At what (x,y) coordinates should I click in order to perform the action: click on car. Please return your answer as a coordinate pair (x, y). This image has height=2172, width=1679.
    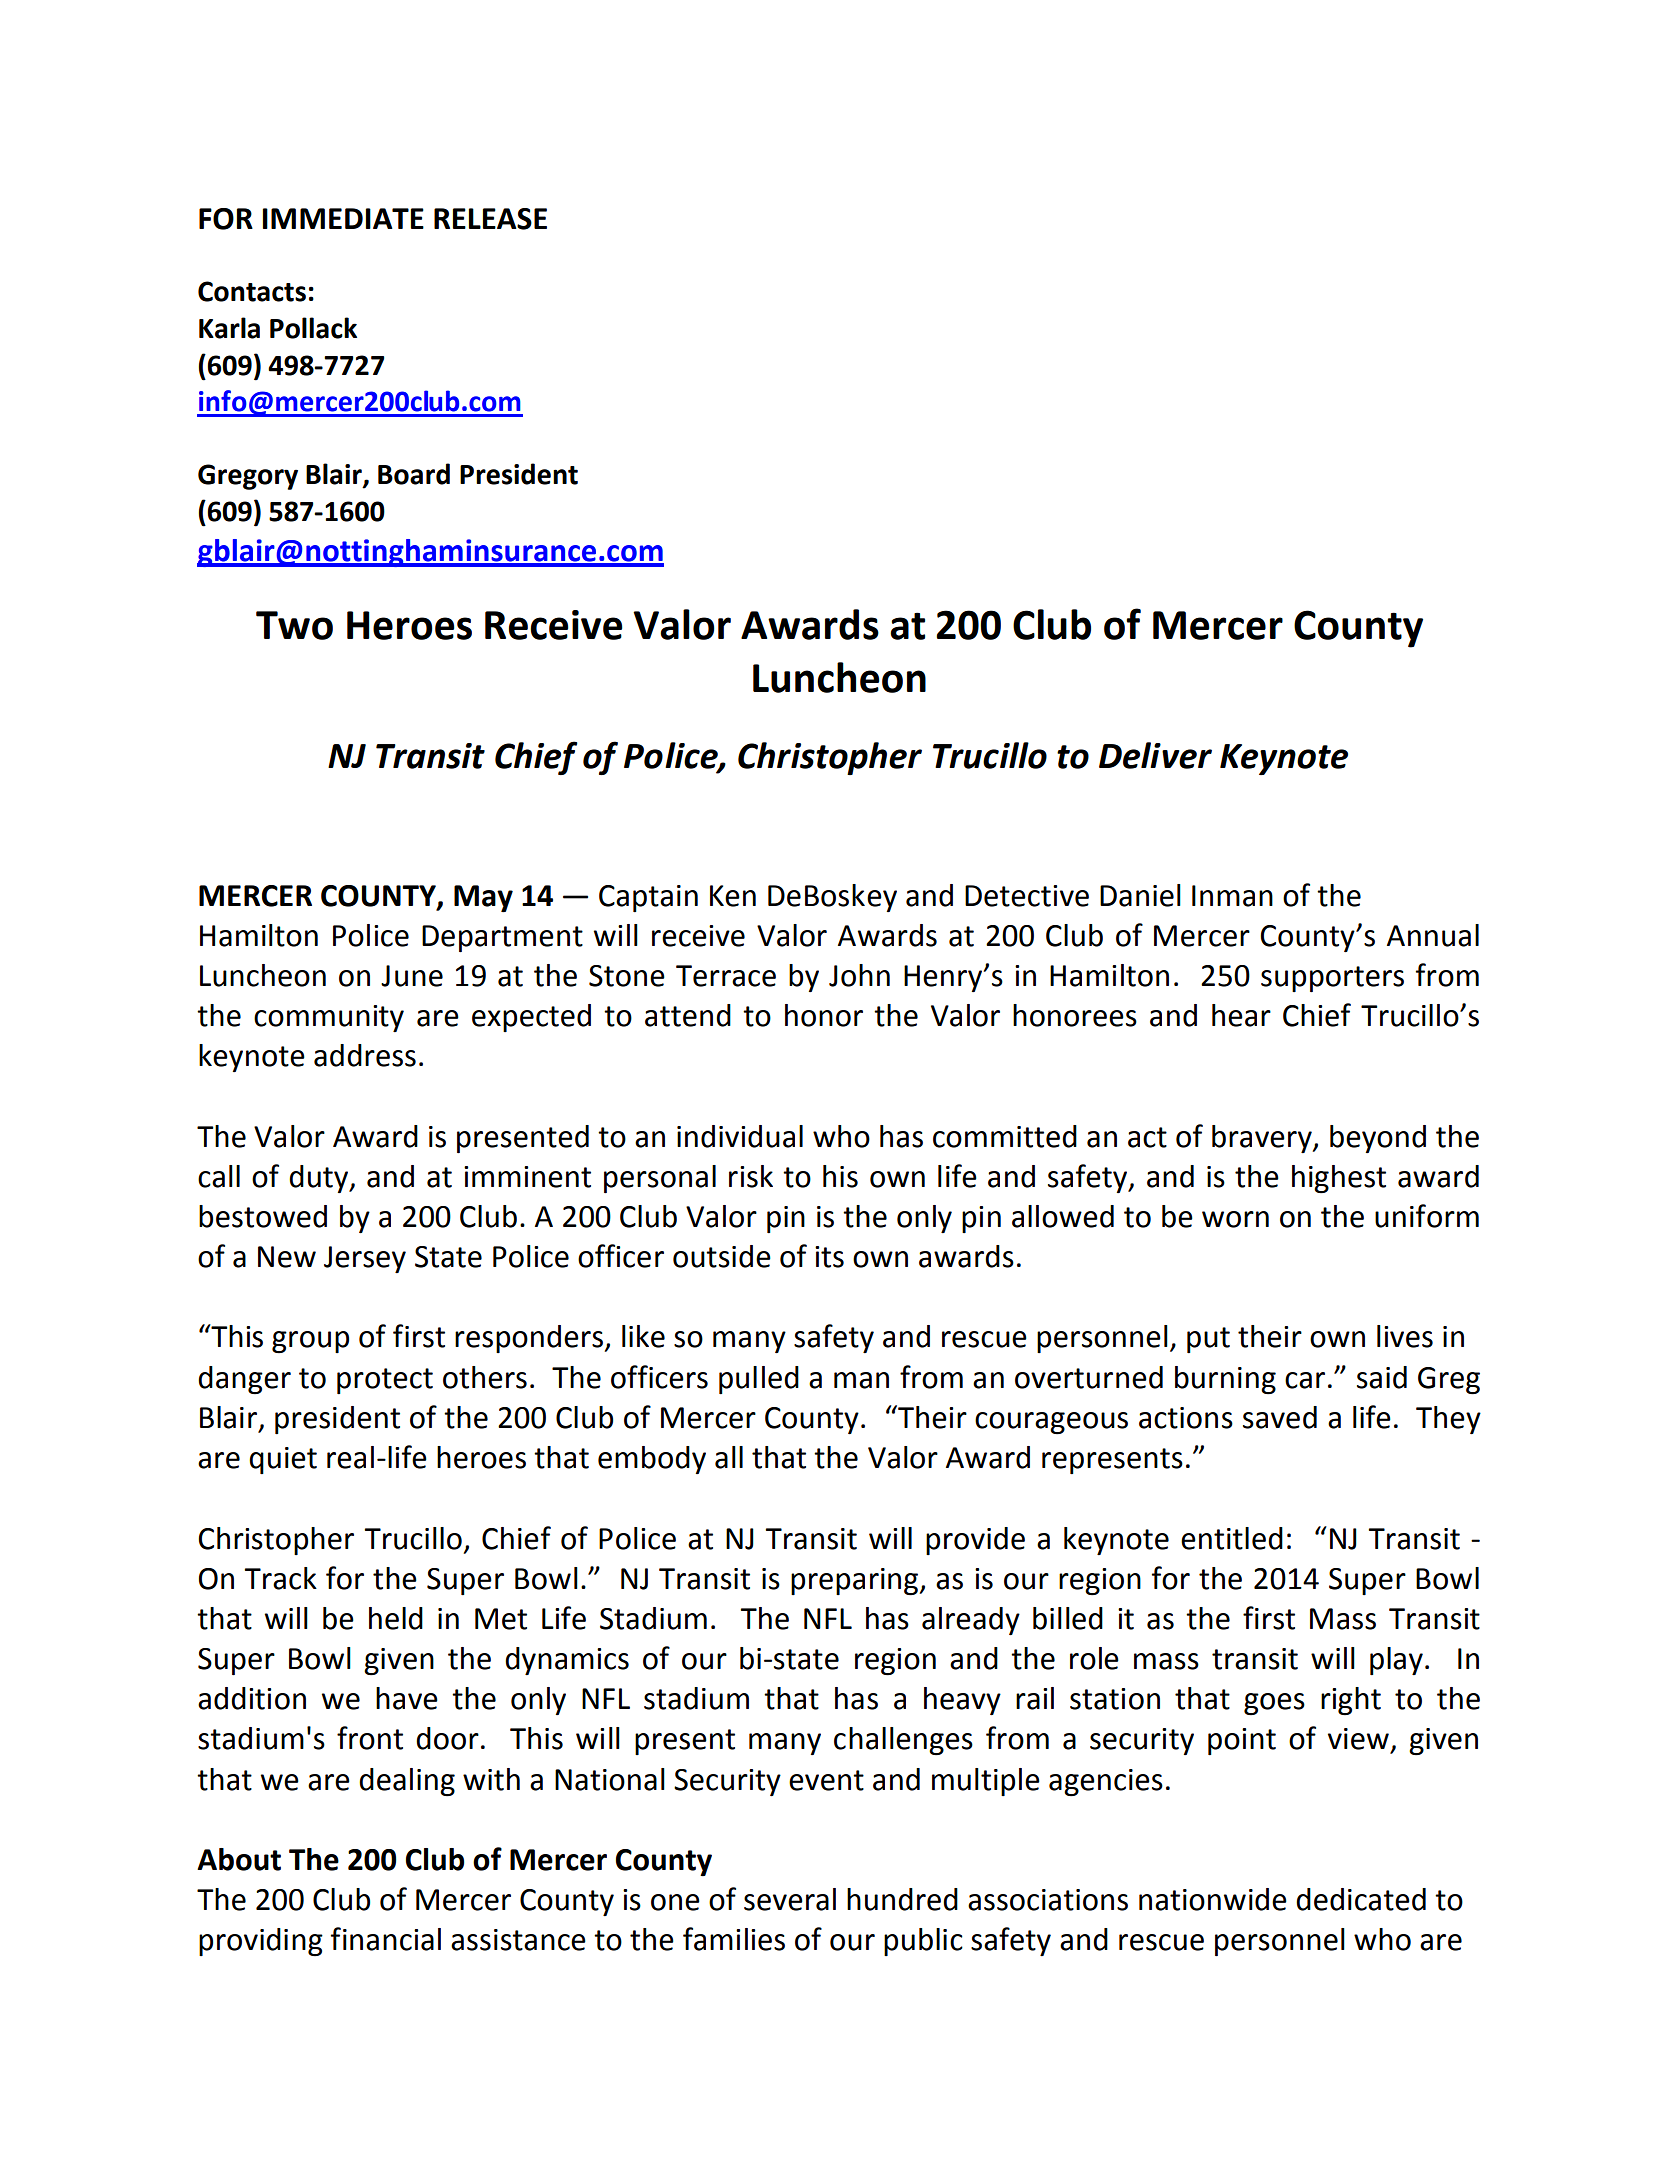
    Looking at the image, I should click on (1305, 1380).
